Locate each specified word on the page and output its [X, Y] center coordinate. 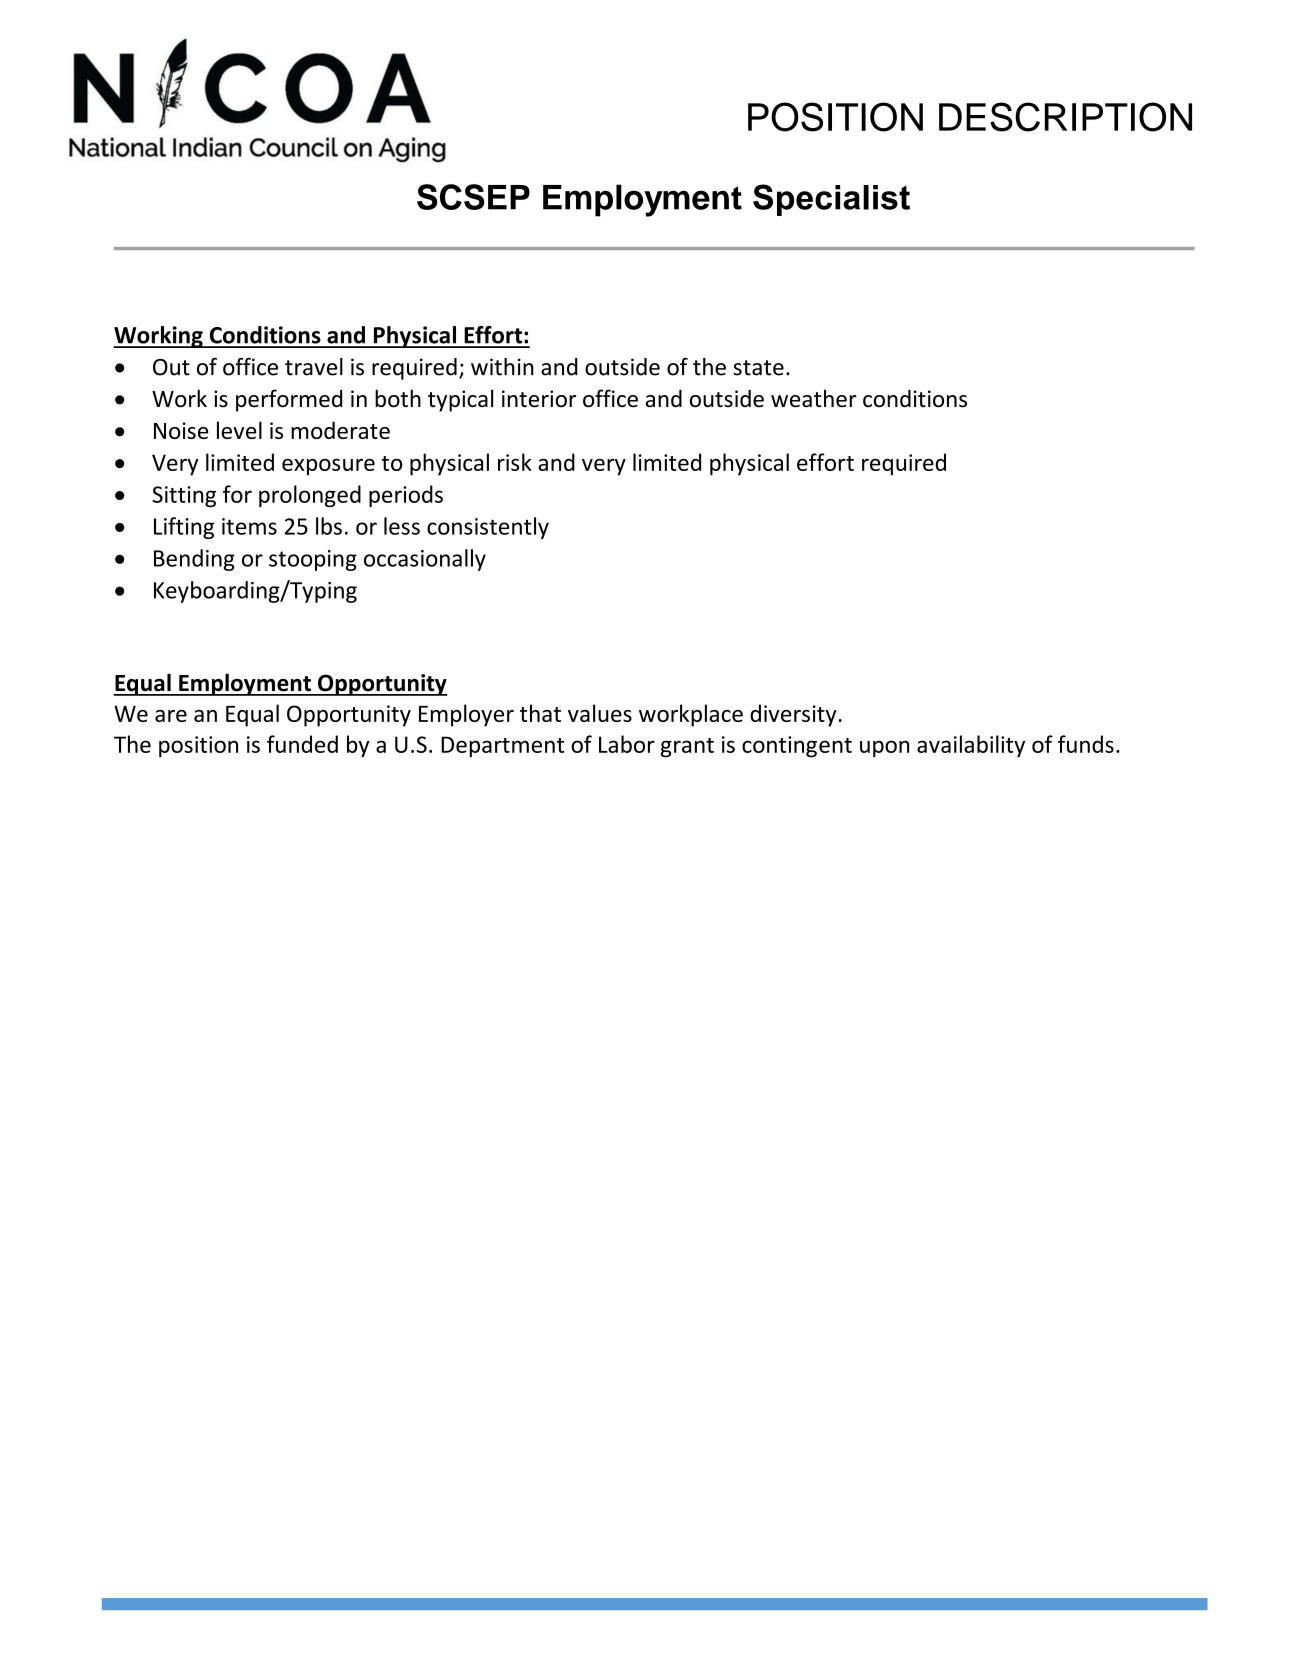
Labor [627, 744]
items [249, 526]
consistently [488, 528]
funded [302, 744]
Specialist [831, 200]
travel [314, 367]
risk [515, 462]
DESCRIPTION [1065, 117]
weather [814, 398]
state [758, 368]
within [502, 367]
